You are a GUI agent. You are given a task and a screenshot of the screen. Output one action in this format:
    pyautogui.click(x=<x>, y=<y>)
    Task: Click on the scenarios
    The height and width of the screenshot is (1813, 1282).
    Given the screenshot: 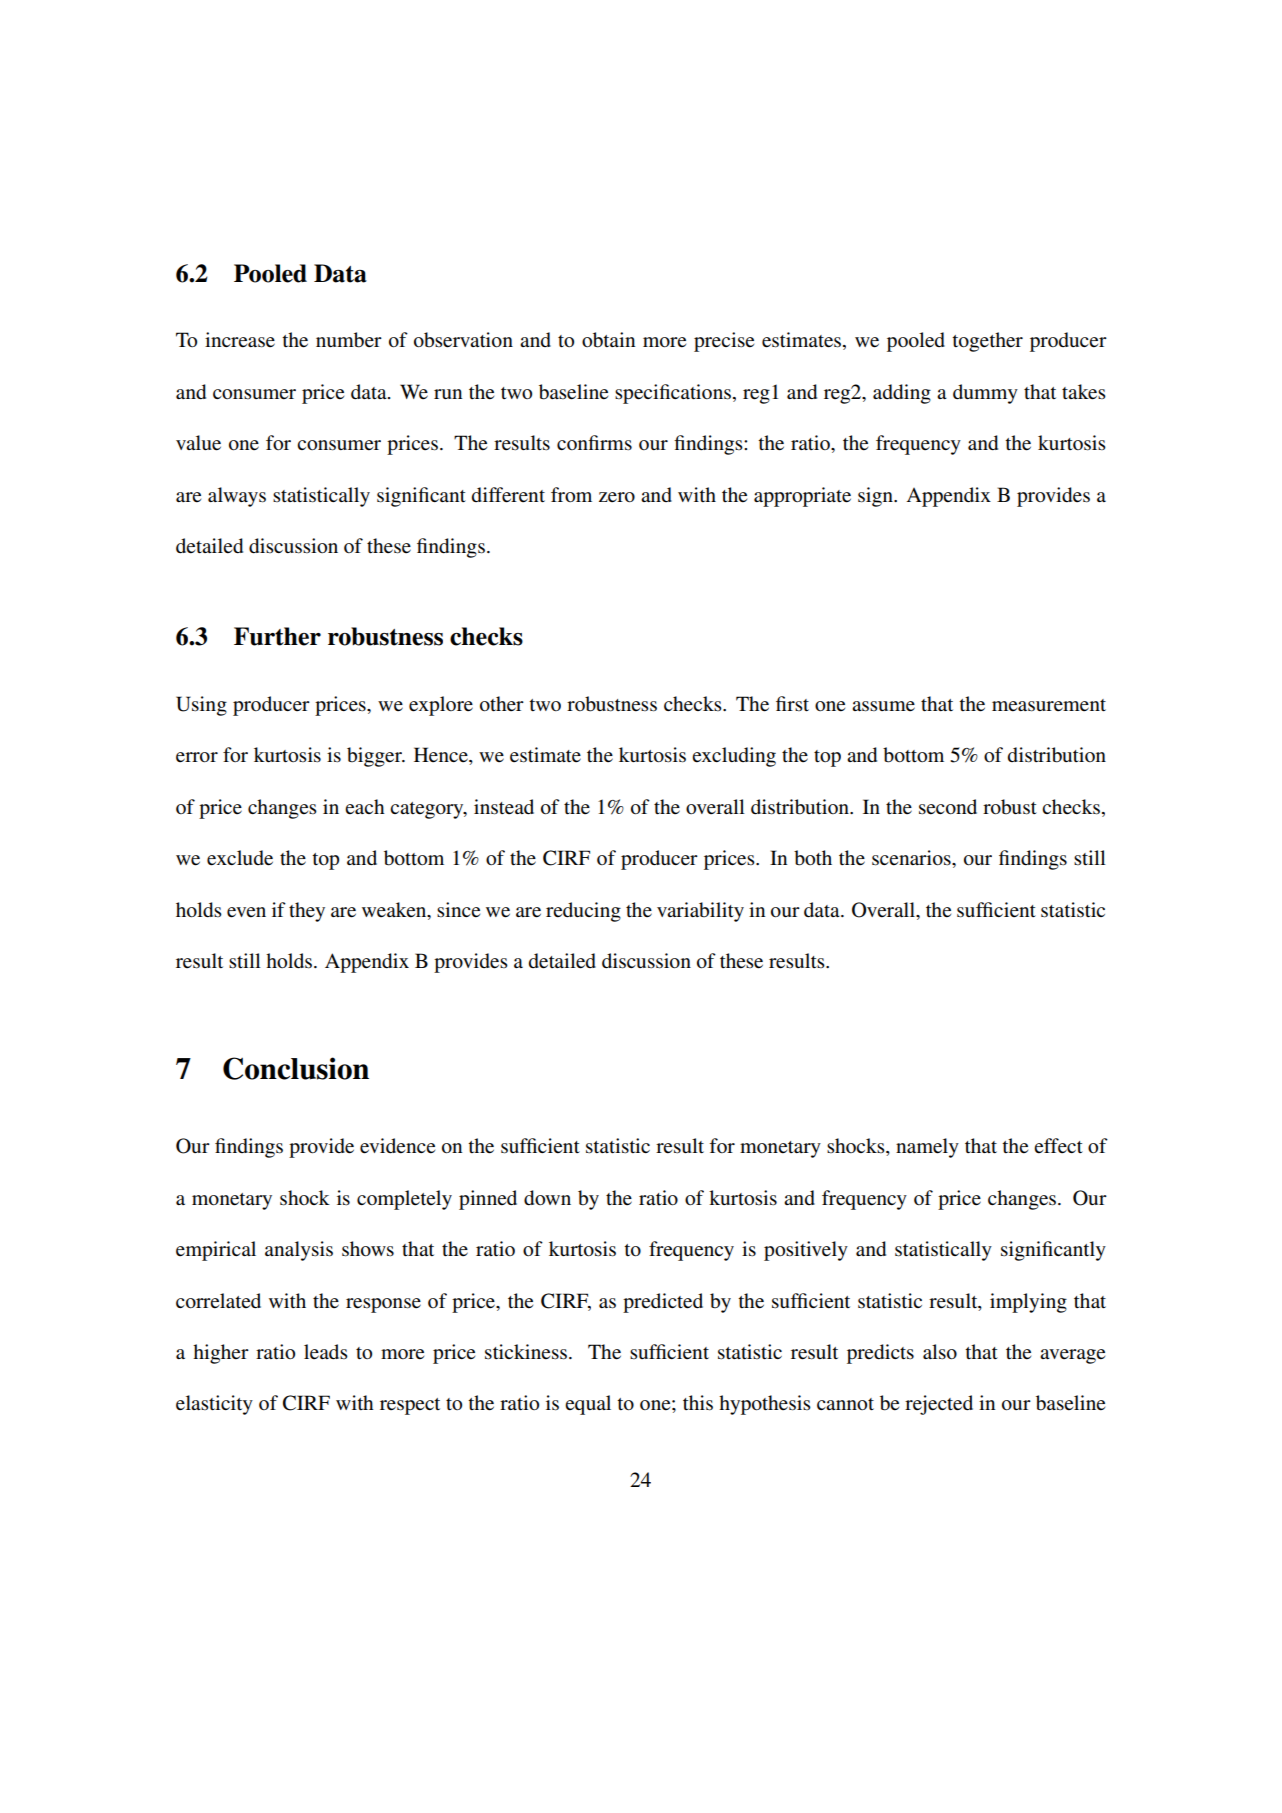 What is the action you would take?
    pyautogui.click(x=912, y=858)
